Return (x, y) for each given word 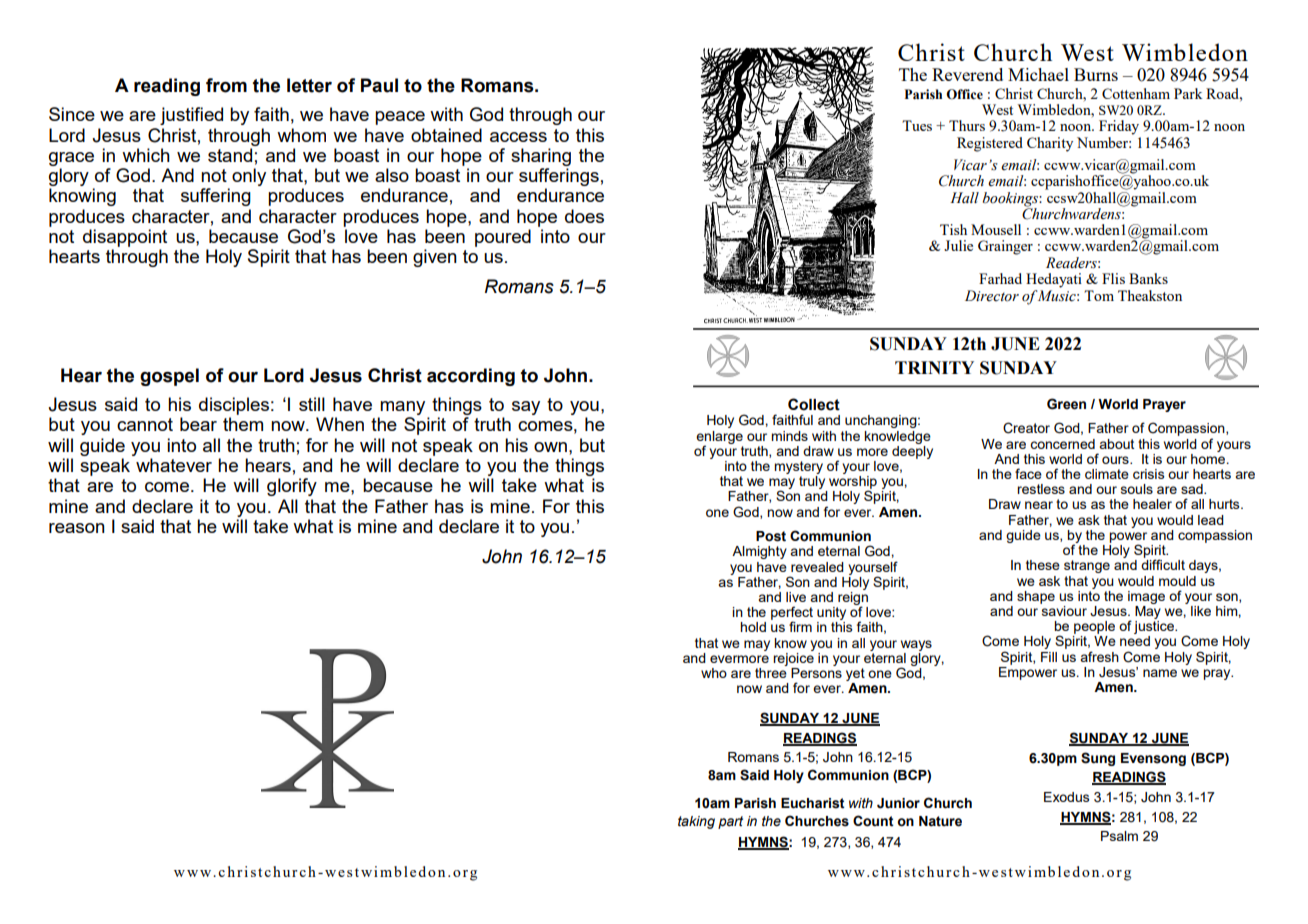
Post (771, 536)
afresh (1099, 656)
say (526, 408)
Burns (1096, 74)
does (584, 216)
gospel (169, 377)
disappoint (125, 238)
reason (77, 528)
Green (1066, 404)
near (1039, 505)
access (518, 137)
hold (753, 627)
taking (696, 822)
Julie (958, 245)
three (771, 671)
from (226, 85)
